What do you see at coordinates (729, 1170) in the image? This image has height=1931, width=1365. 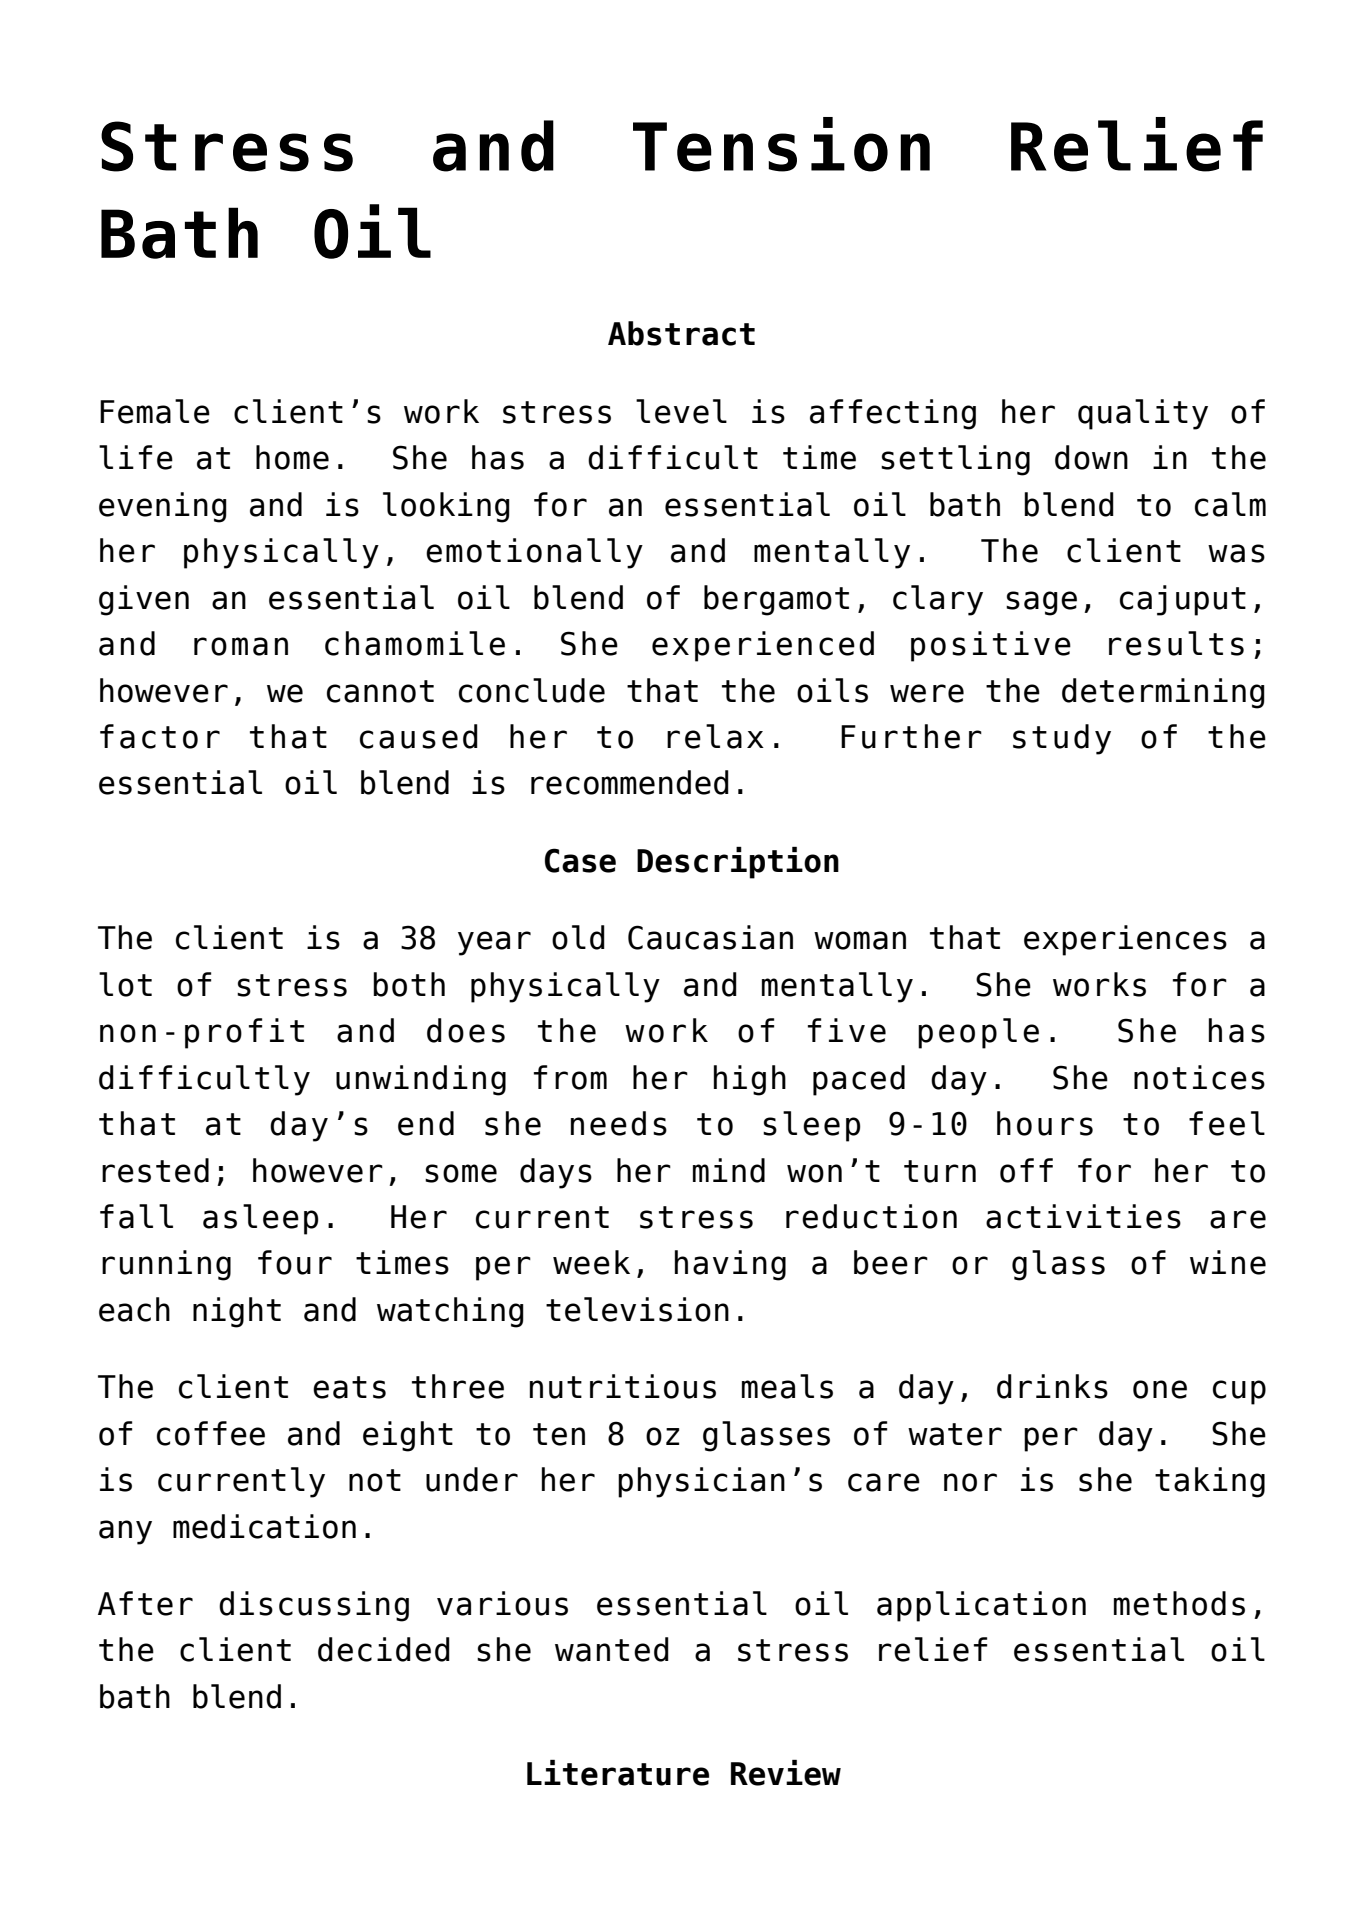 I see `mind` at bounding box center [729, 1170].
